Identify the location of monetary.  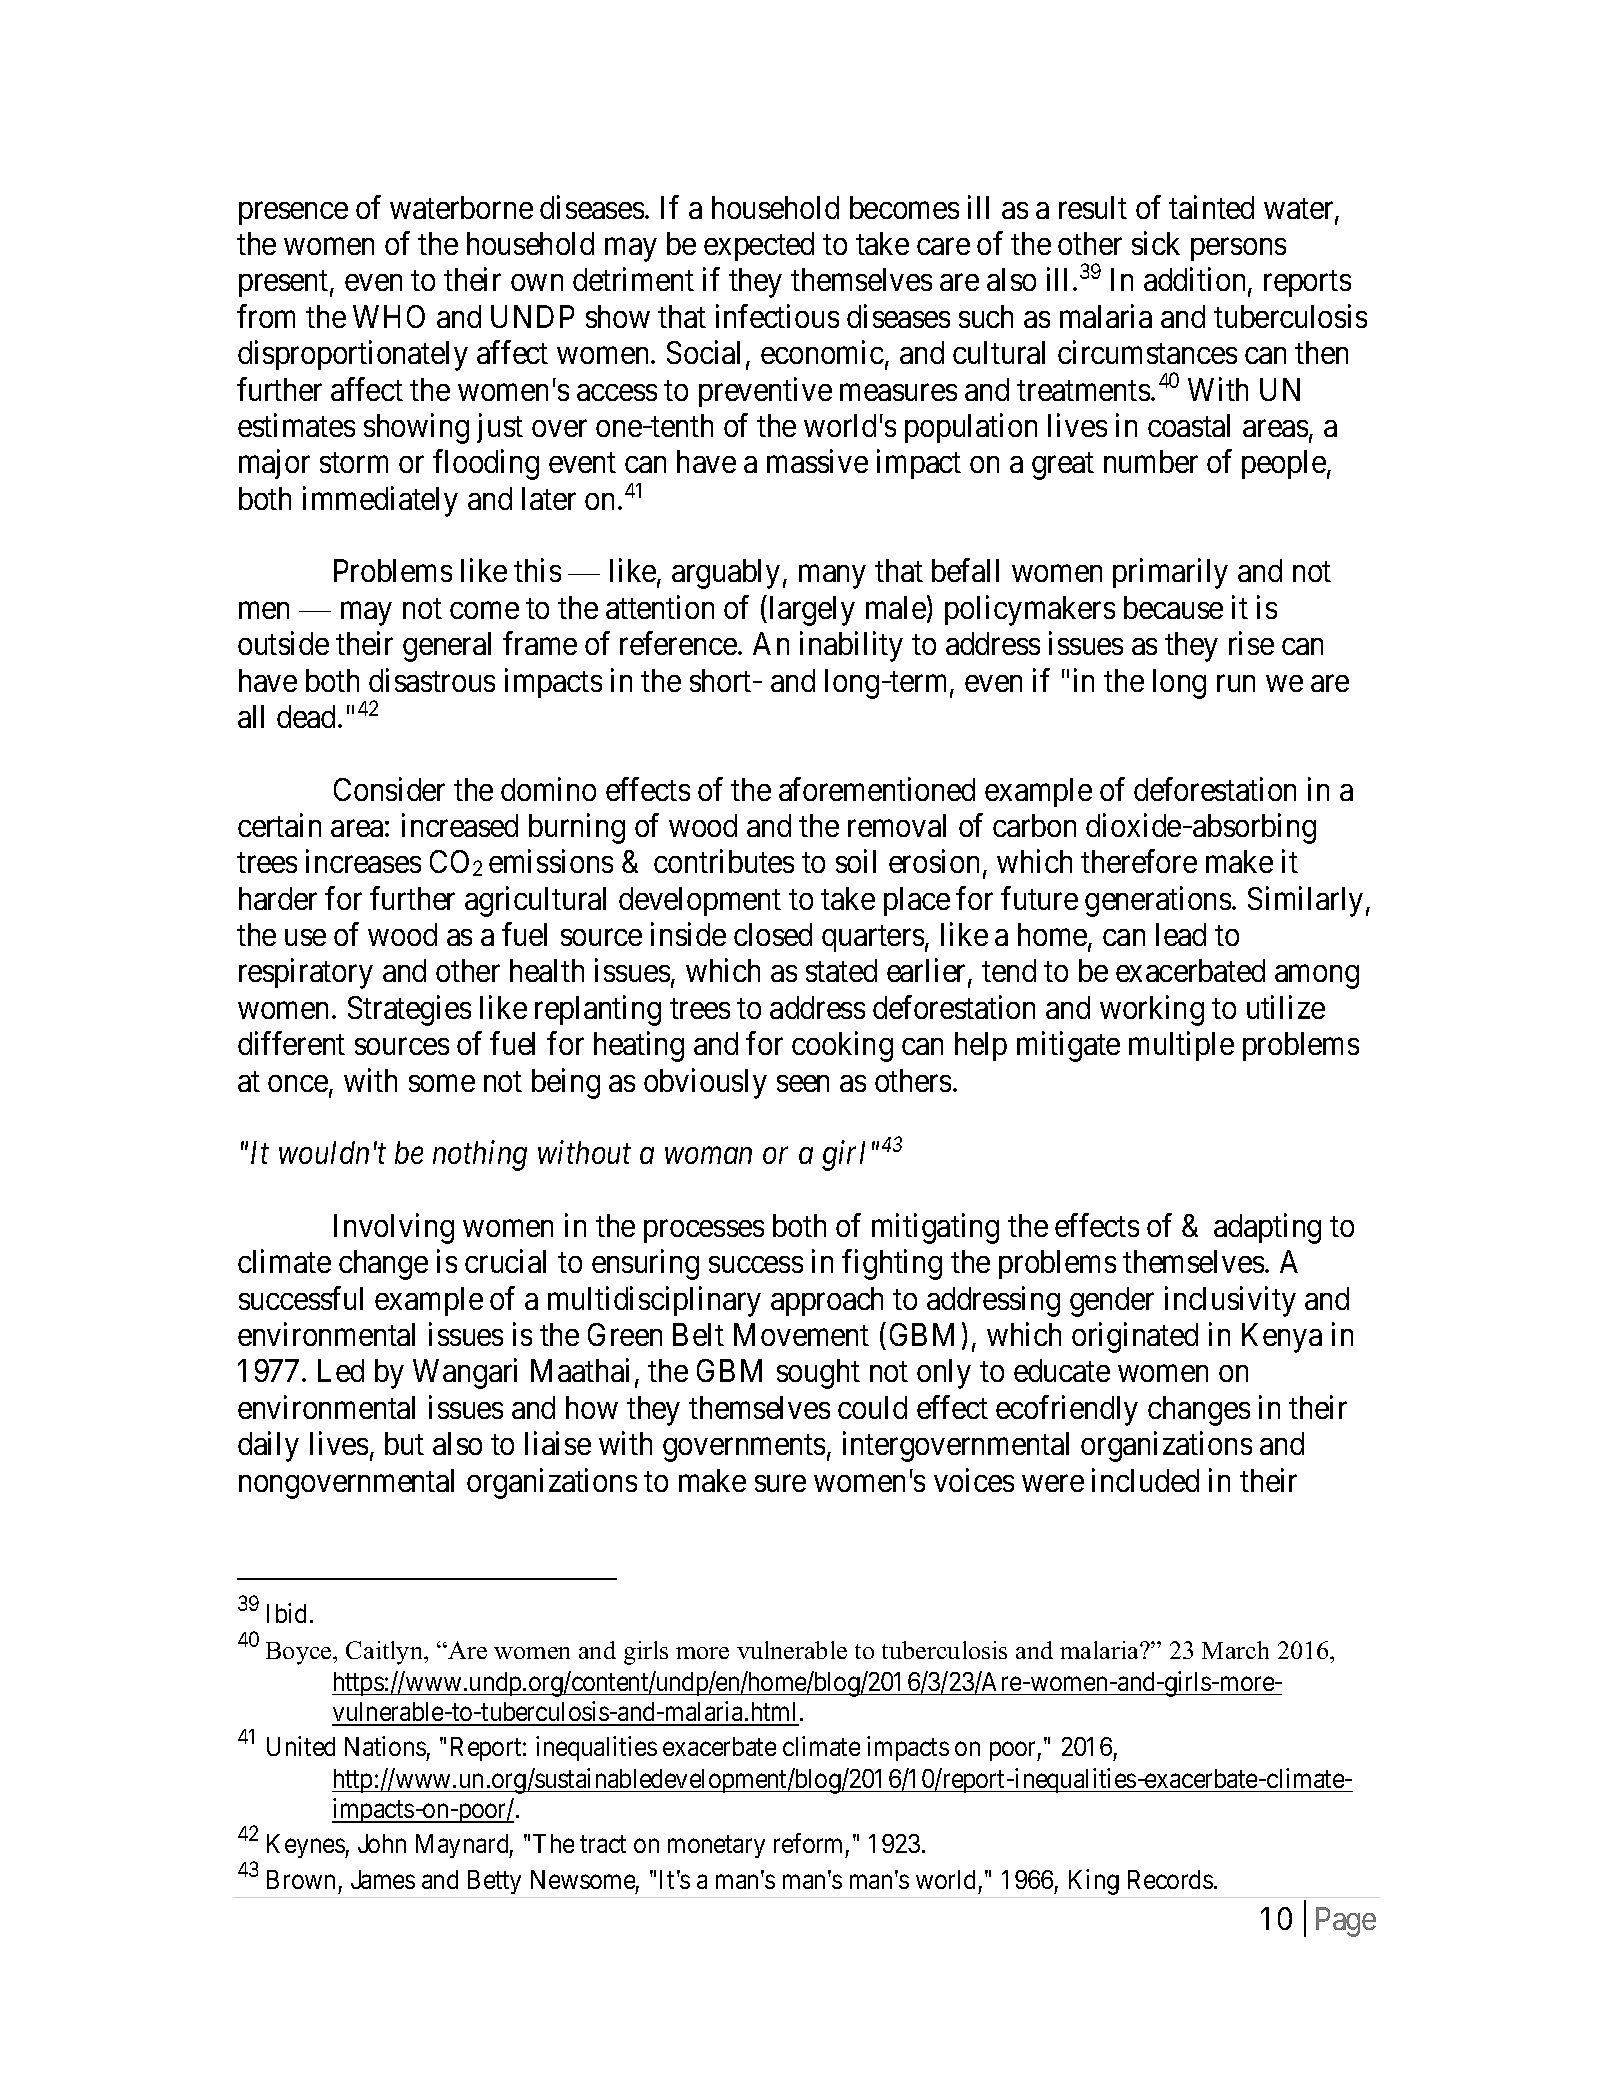
(716, 1847).
